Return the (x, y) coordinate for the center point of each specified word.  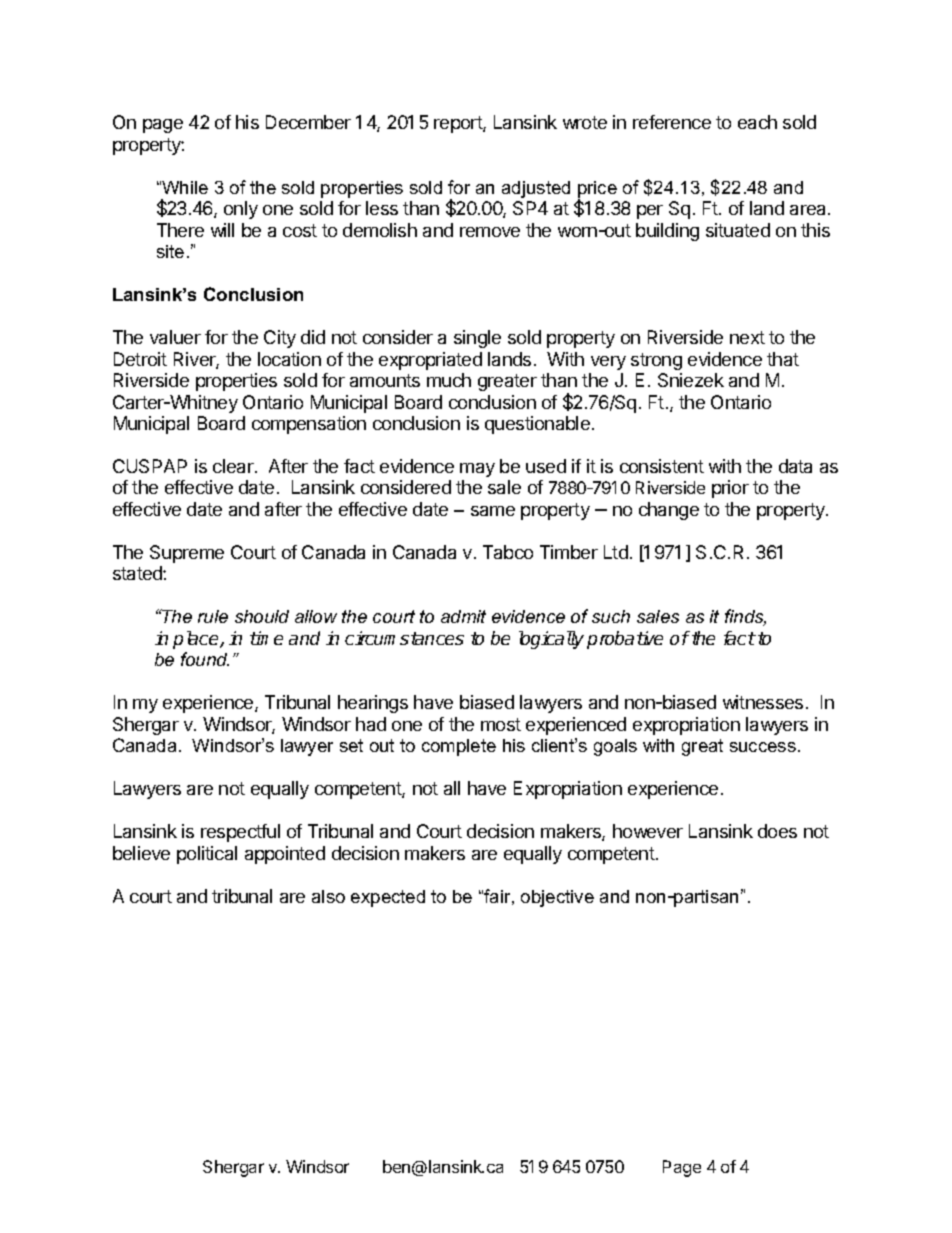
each (757, 122)
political (207, 855)
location (289, 359)
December (308, 122)
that (783, 359)
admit (463, 616)
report (459, 124)
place (197, 640)
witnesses (763, 702)
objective (557, 898)
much (449, 380)
